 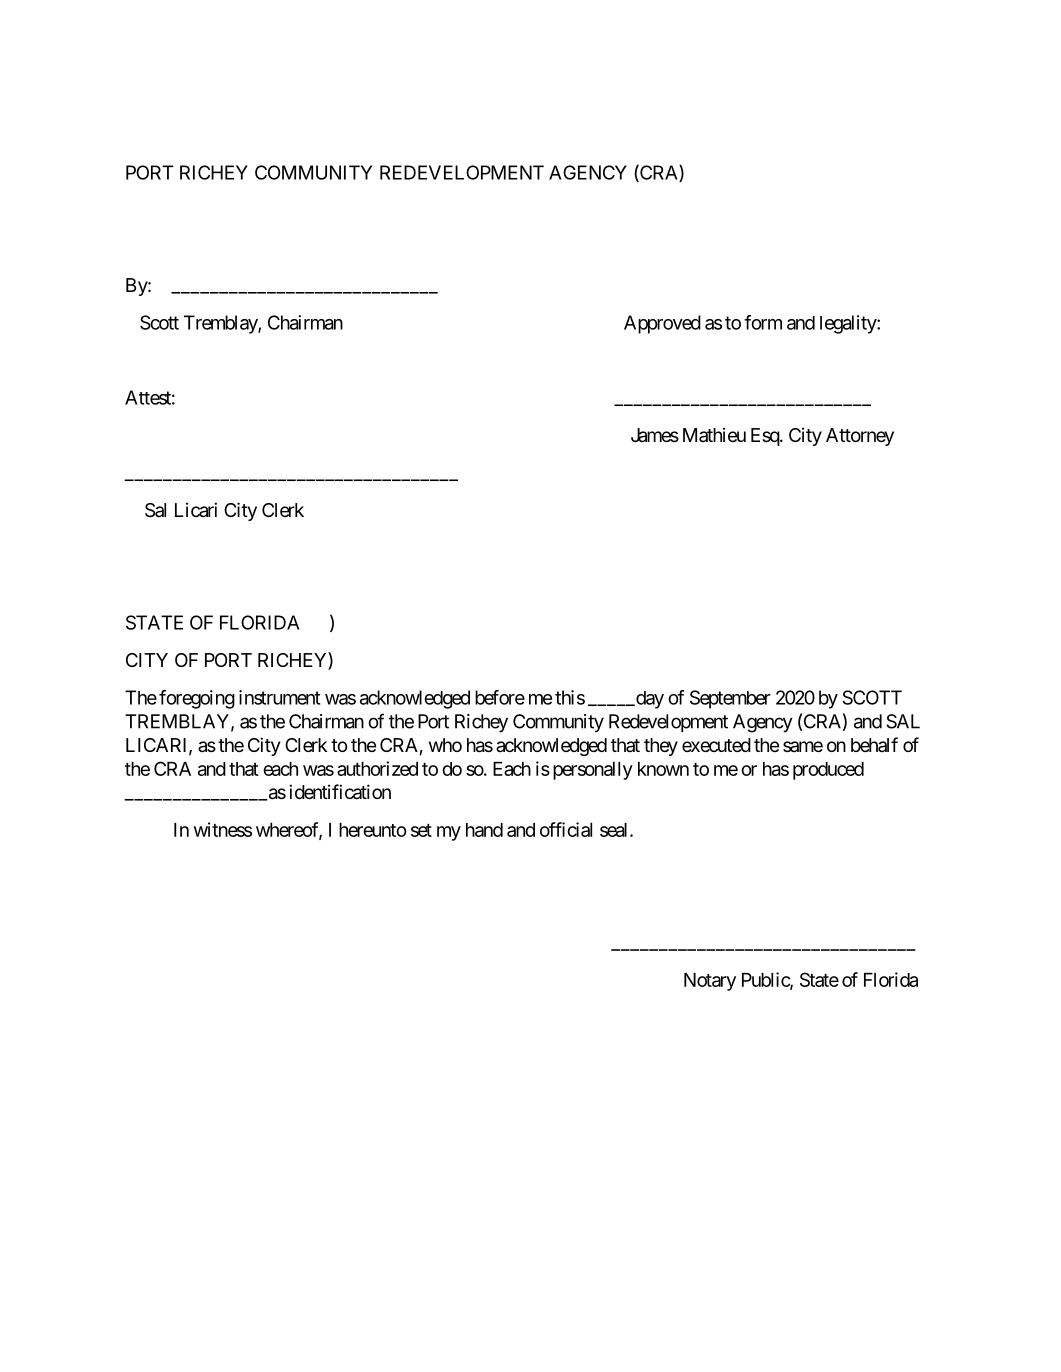 What do you see at coordinates (373, 830) in the image?
I see `hereunto` at bounding box center [373, 830].
